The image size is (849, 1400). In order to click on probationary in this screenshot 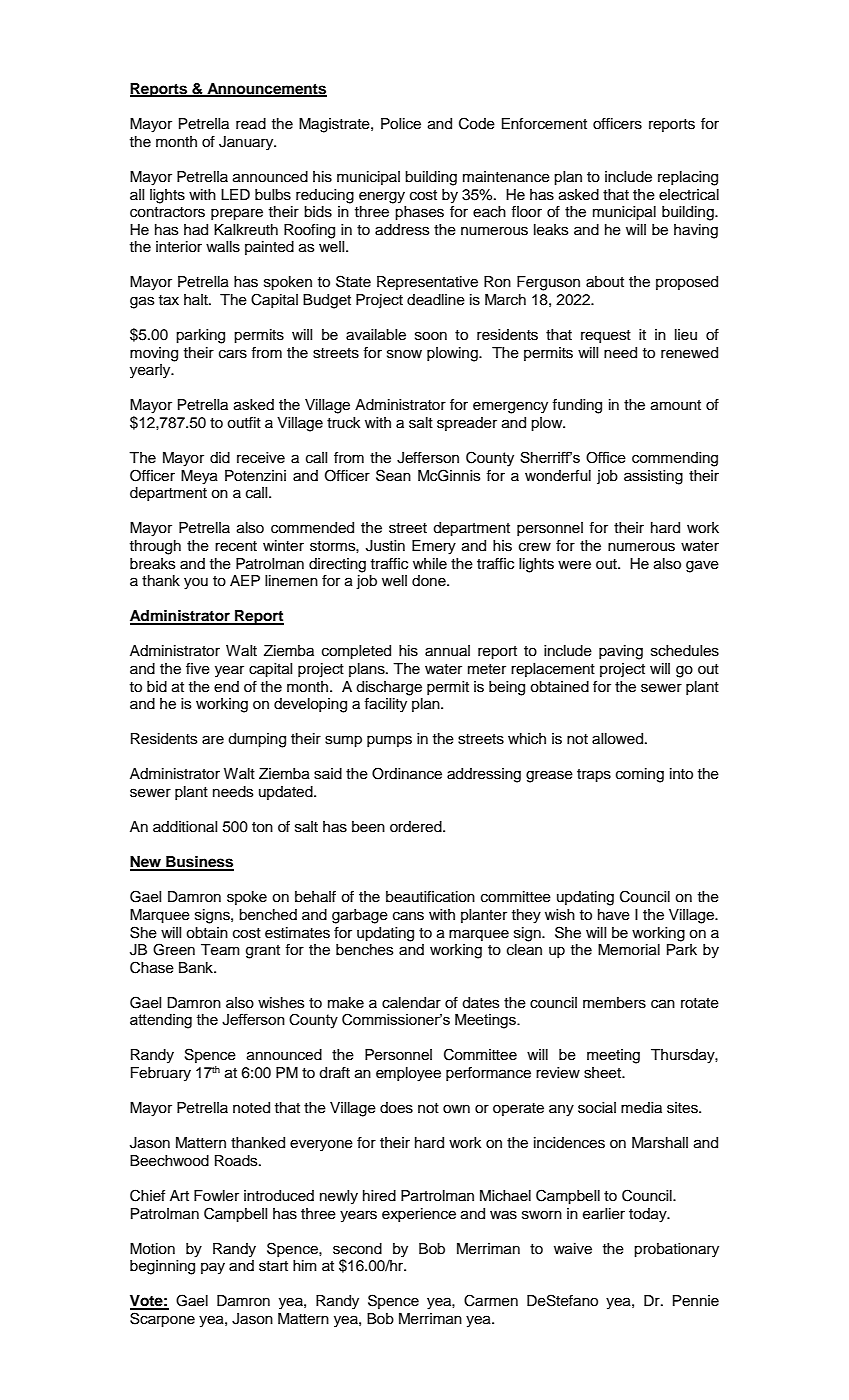, I will do `click(676, 1250)`.
